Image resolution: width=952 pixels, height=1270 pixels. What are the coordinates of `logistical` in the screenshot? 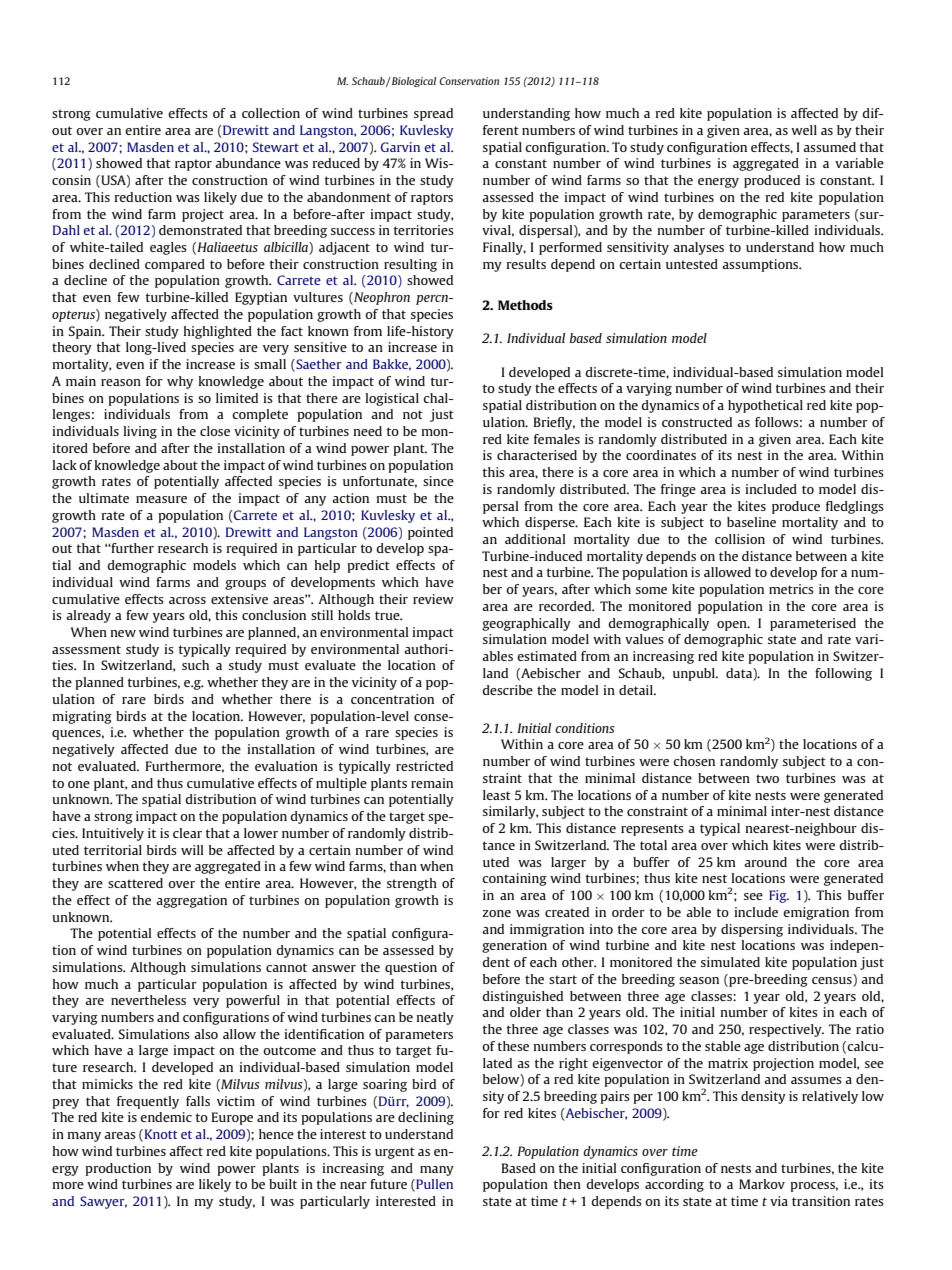 It's located at (392, 399).
